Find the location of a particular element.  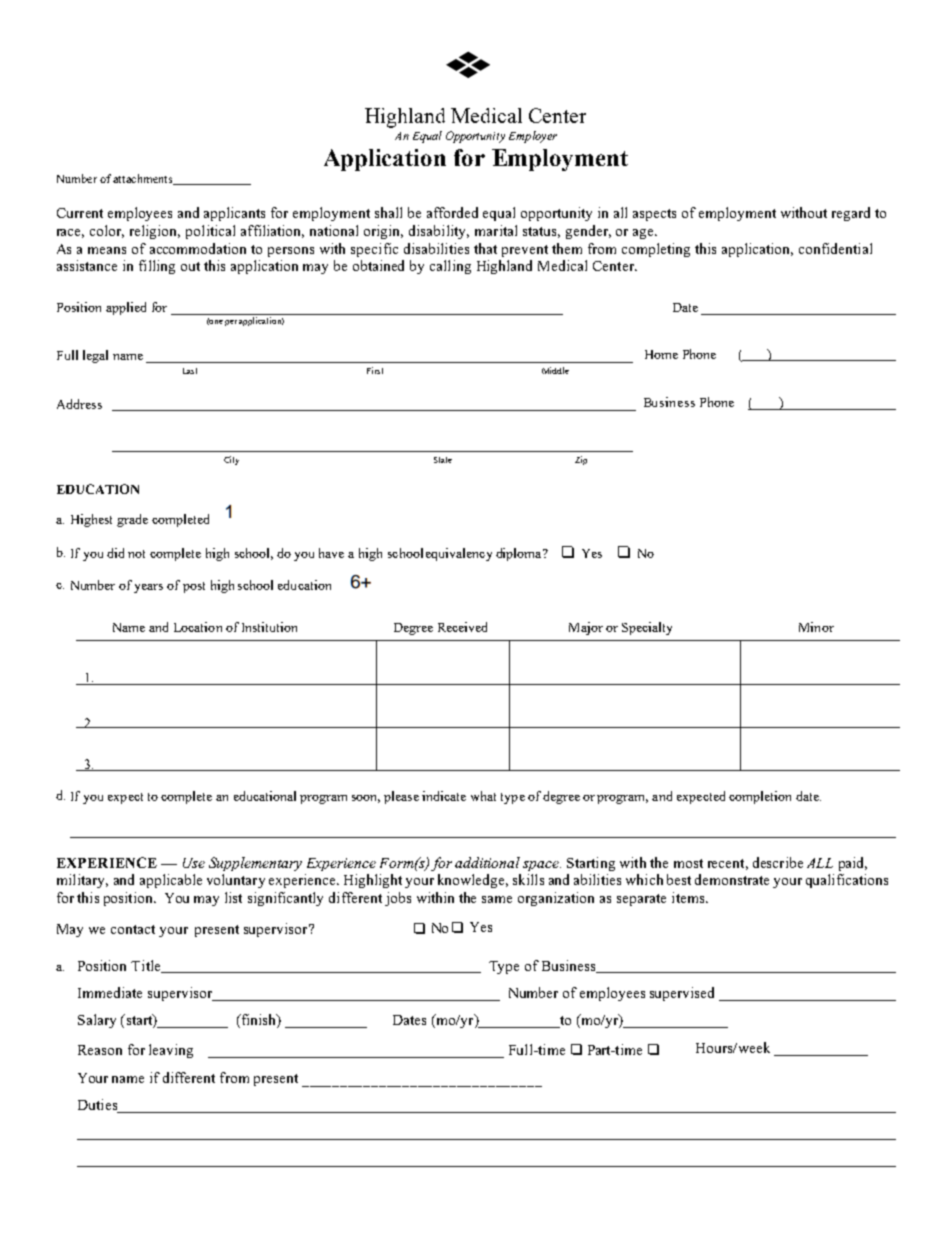

Use is located at coordinates (194, 863).
